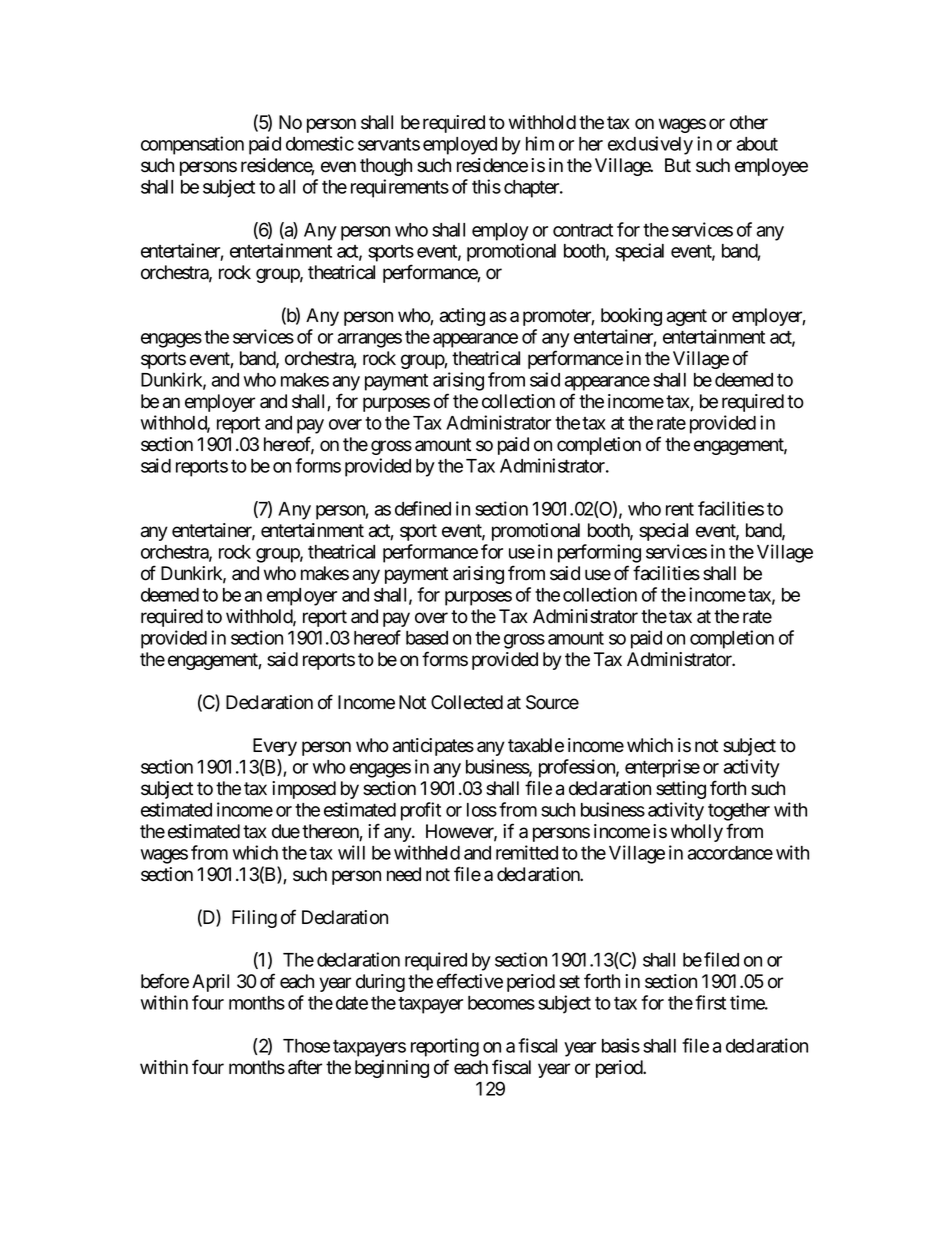 This screenshot has width=952, height=1233. I want to click on imposed, so click(304, 790).
